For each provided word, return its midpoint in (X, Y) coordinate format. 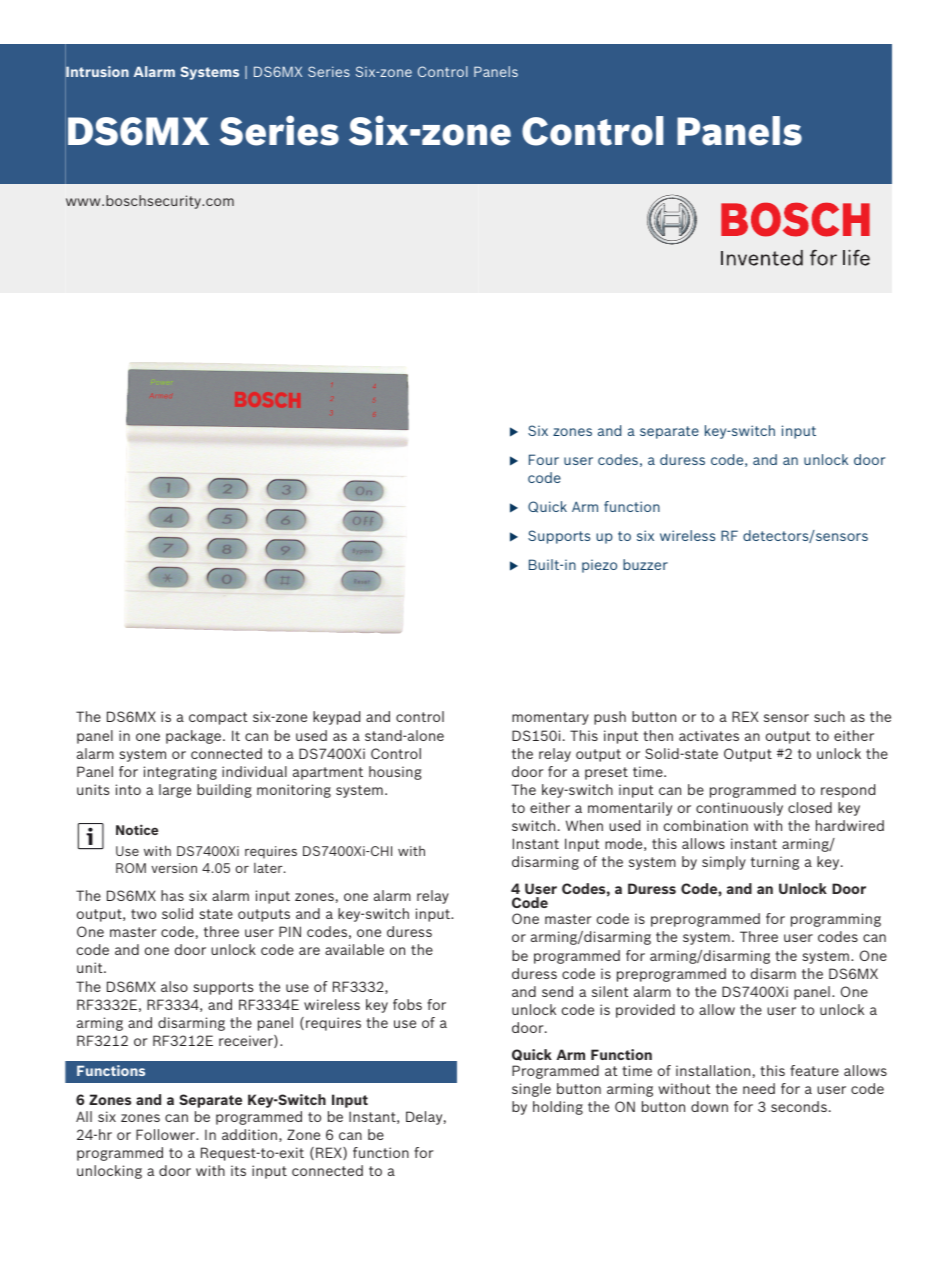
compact (218, 718)
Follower (167, 1134)
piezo (599, 566)
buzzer (645, 564)
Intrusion (97, 72)
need (759, 1088)
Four (544, 459)
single (531, 1090)
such (829, 716)
